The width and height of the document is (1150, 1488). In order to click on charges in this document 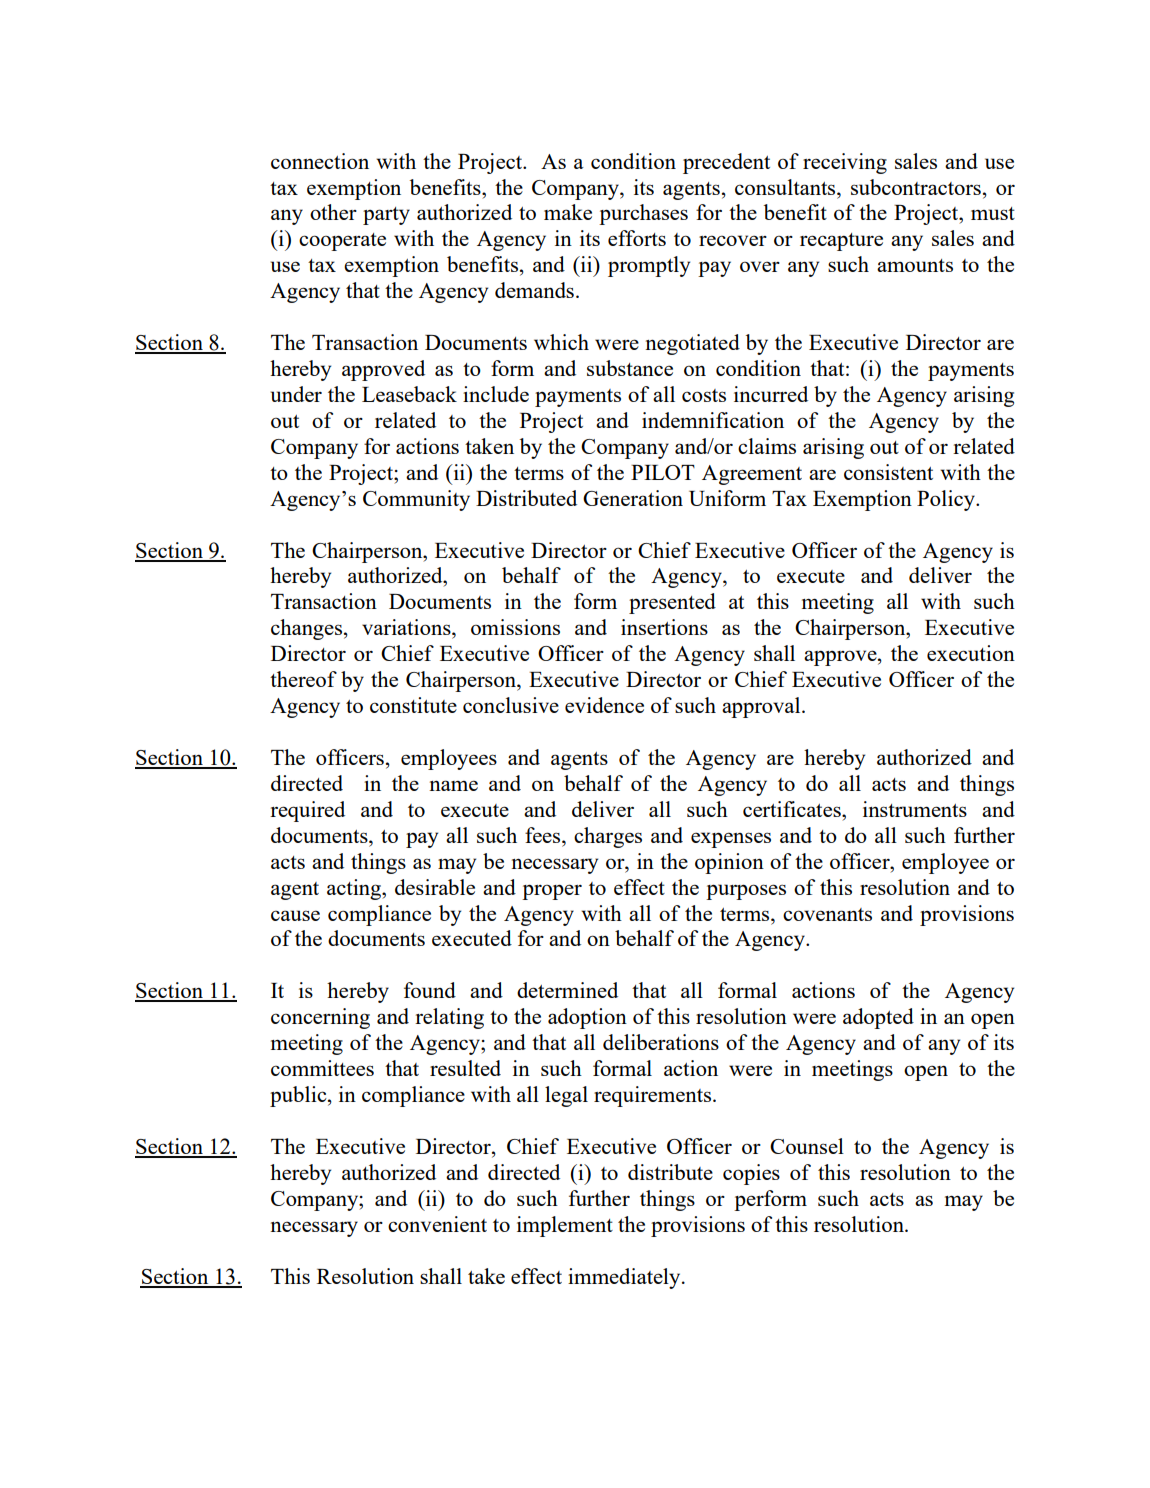, I will do `click(608, 837)`.
